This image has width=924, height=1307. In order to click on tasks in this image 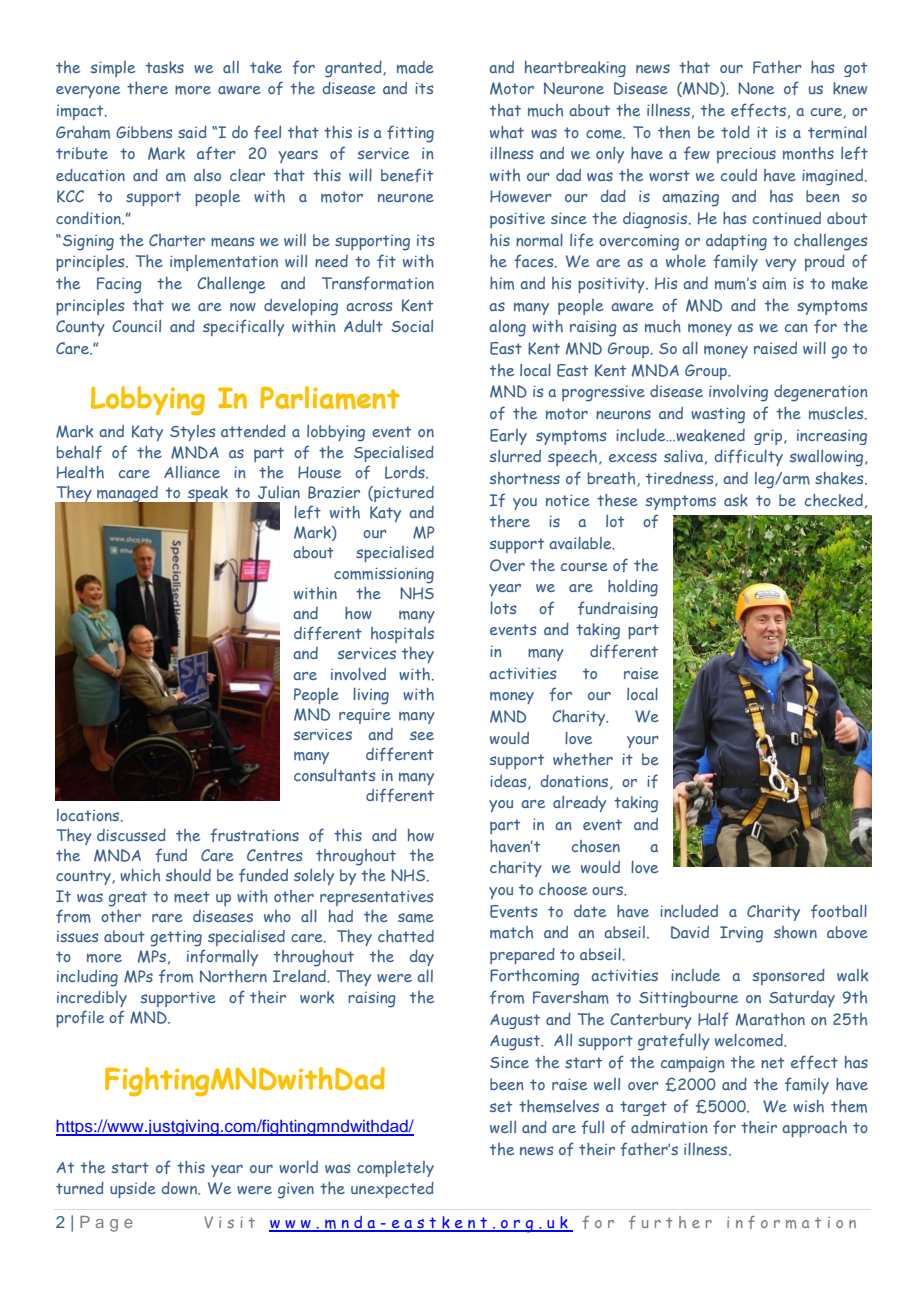, I will do `click(165, 67)`.
